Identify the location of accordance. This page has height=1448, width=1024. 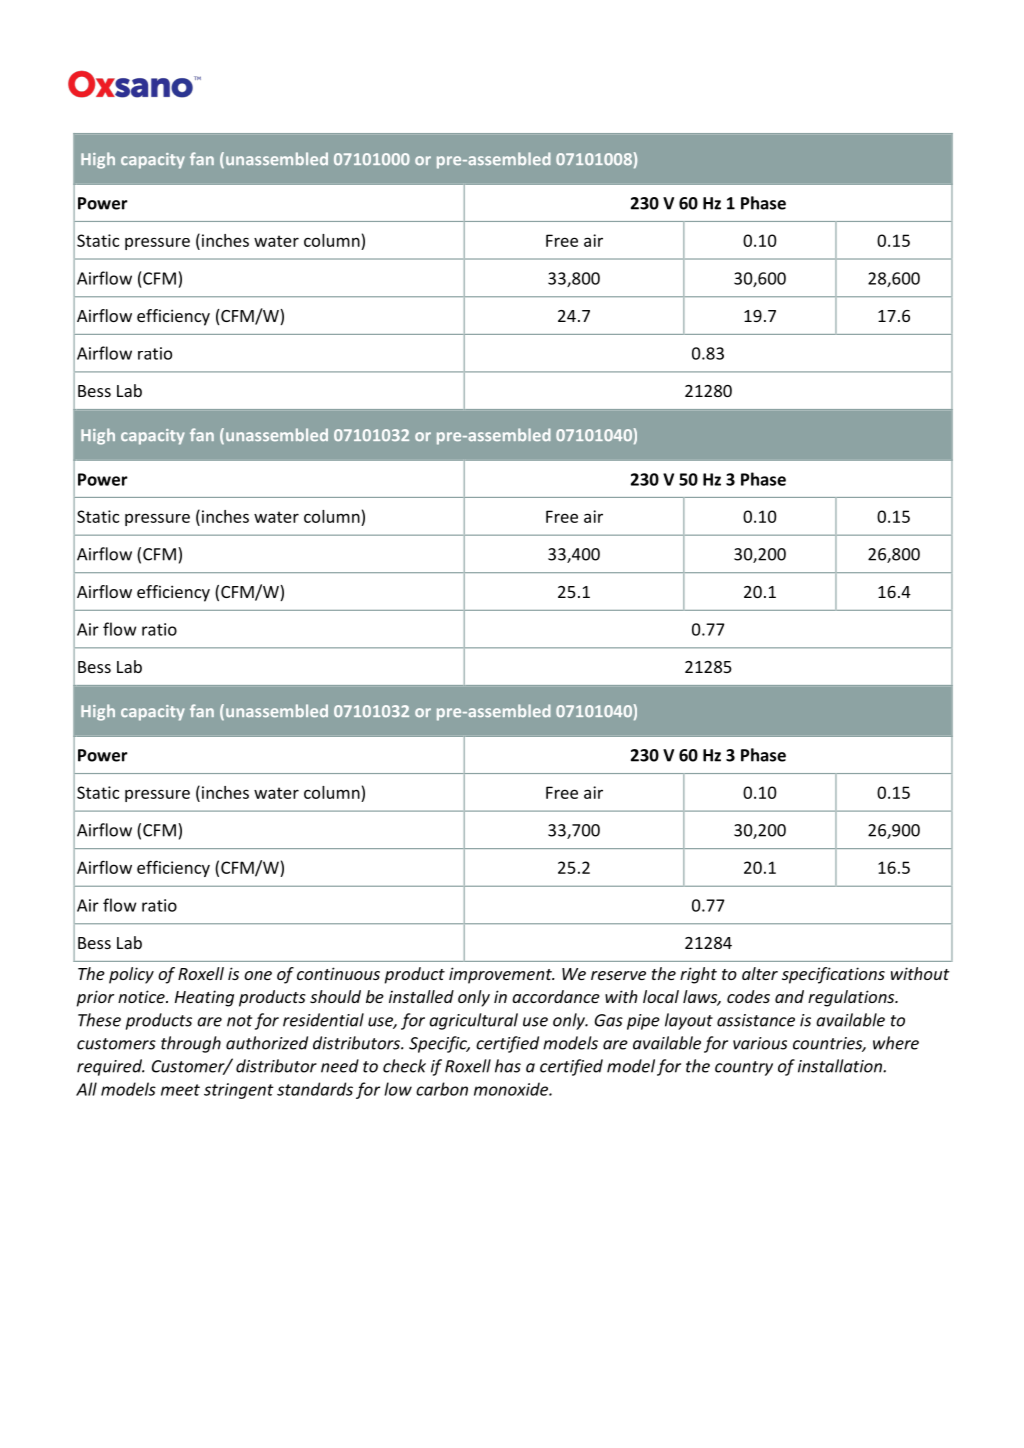
(556, 996).
